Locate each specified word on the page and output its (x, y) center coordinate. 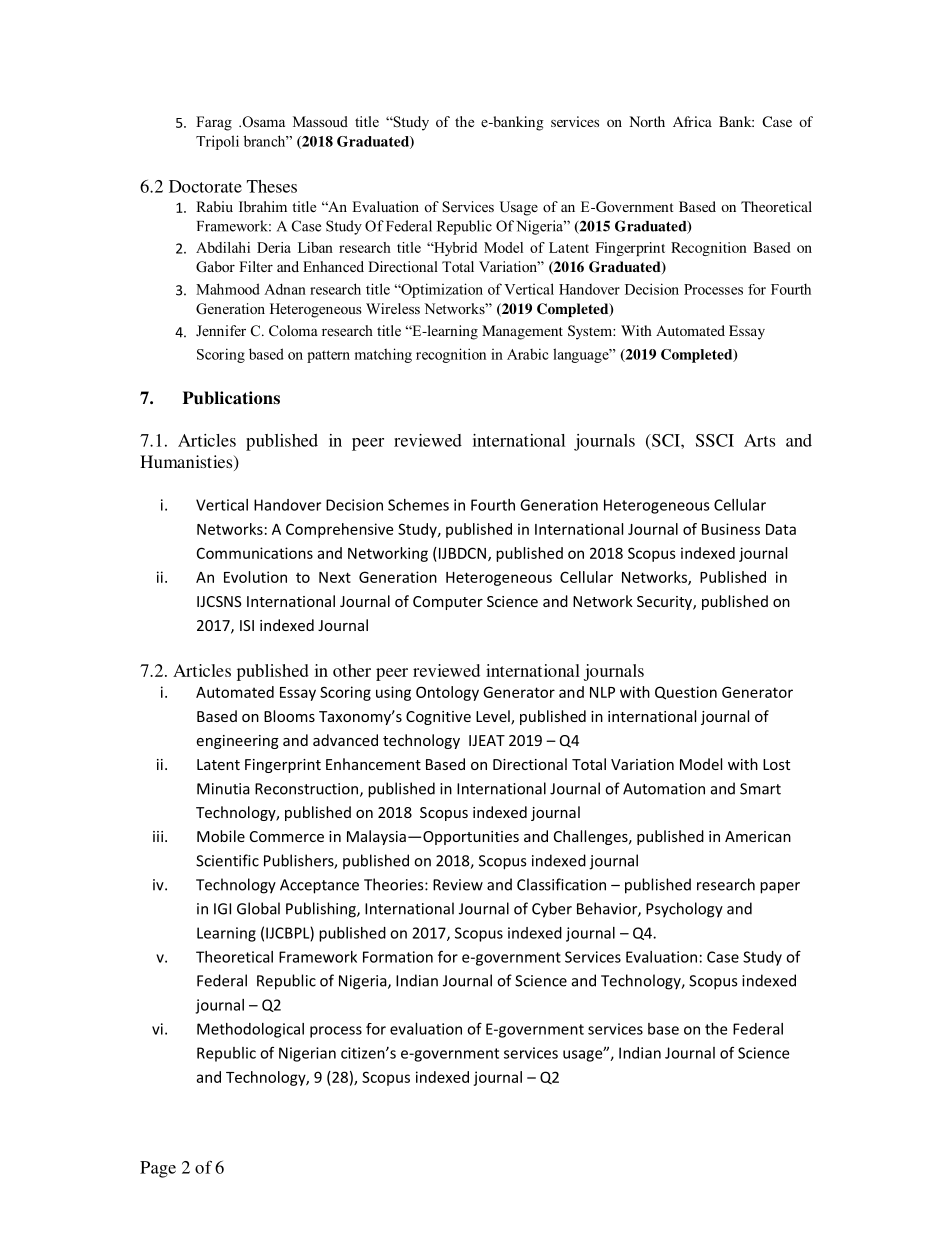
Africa (692, 121)
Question (686, 693)
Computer (448, 603)
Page (158, 1169)
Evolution (255, 577)
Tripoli (217, 142)
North (647, 121)
